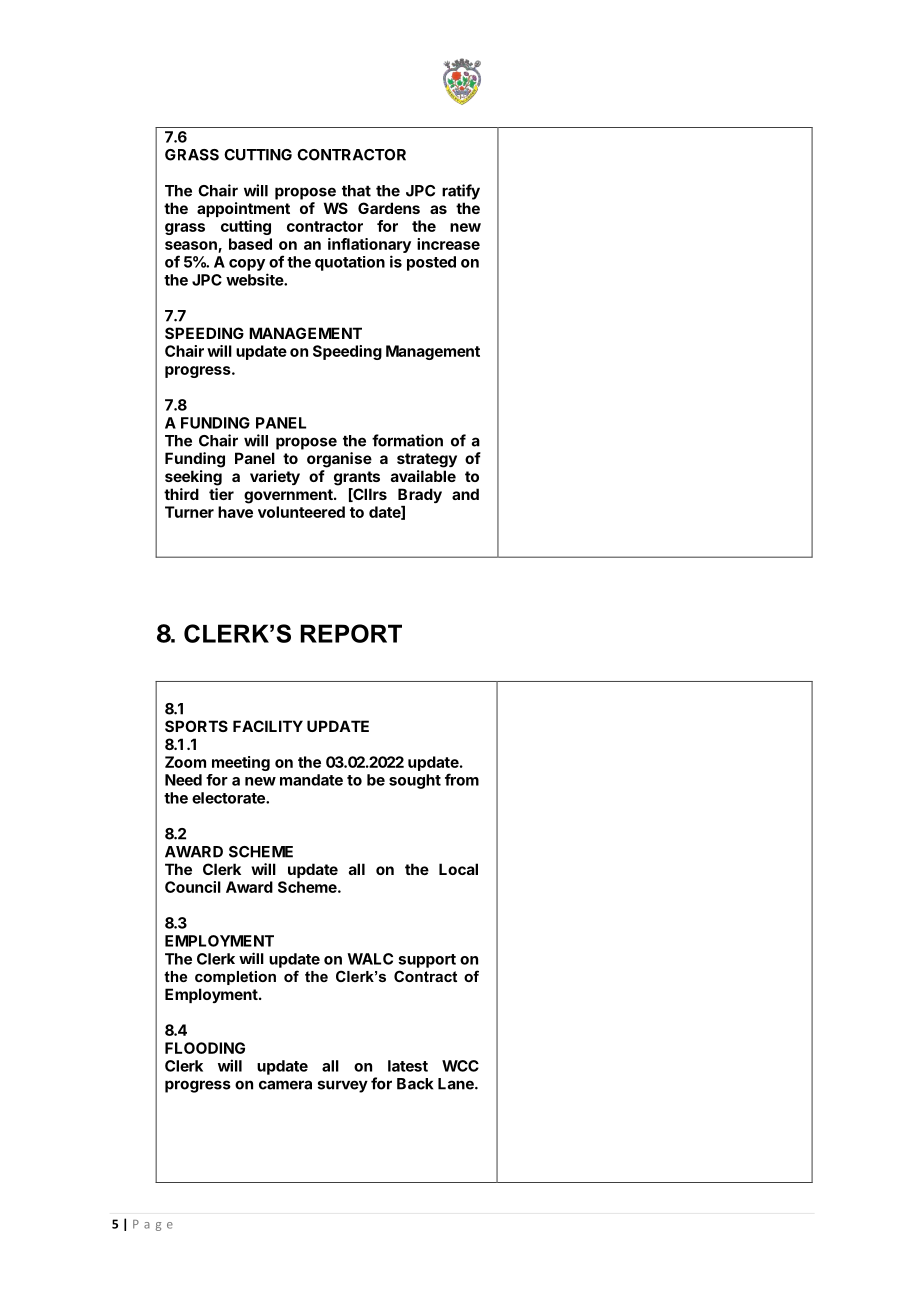 This page has height=1308, width=924. Describe the element at coordinates (193, 887) in the page. I see `Council` at that location.
